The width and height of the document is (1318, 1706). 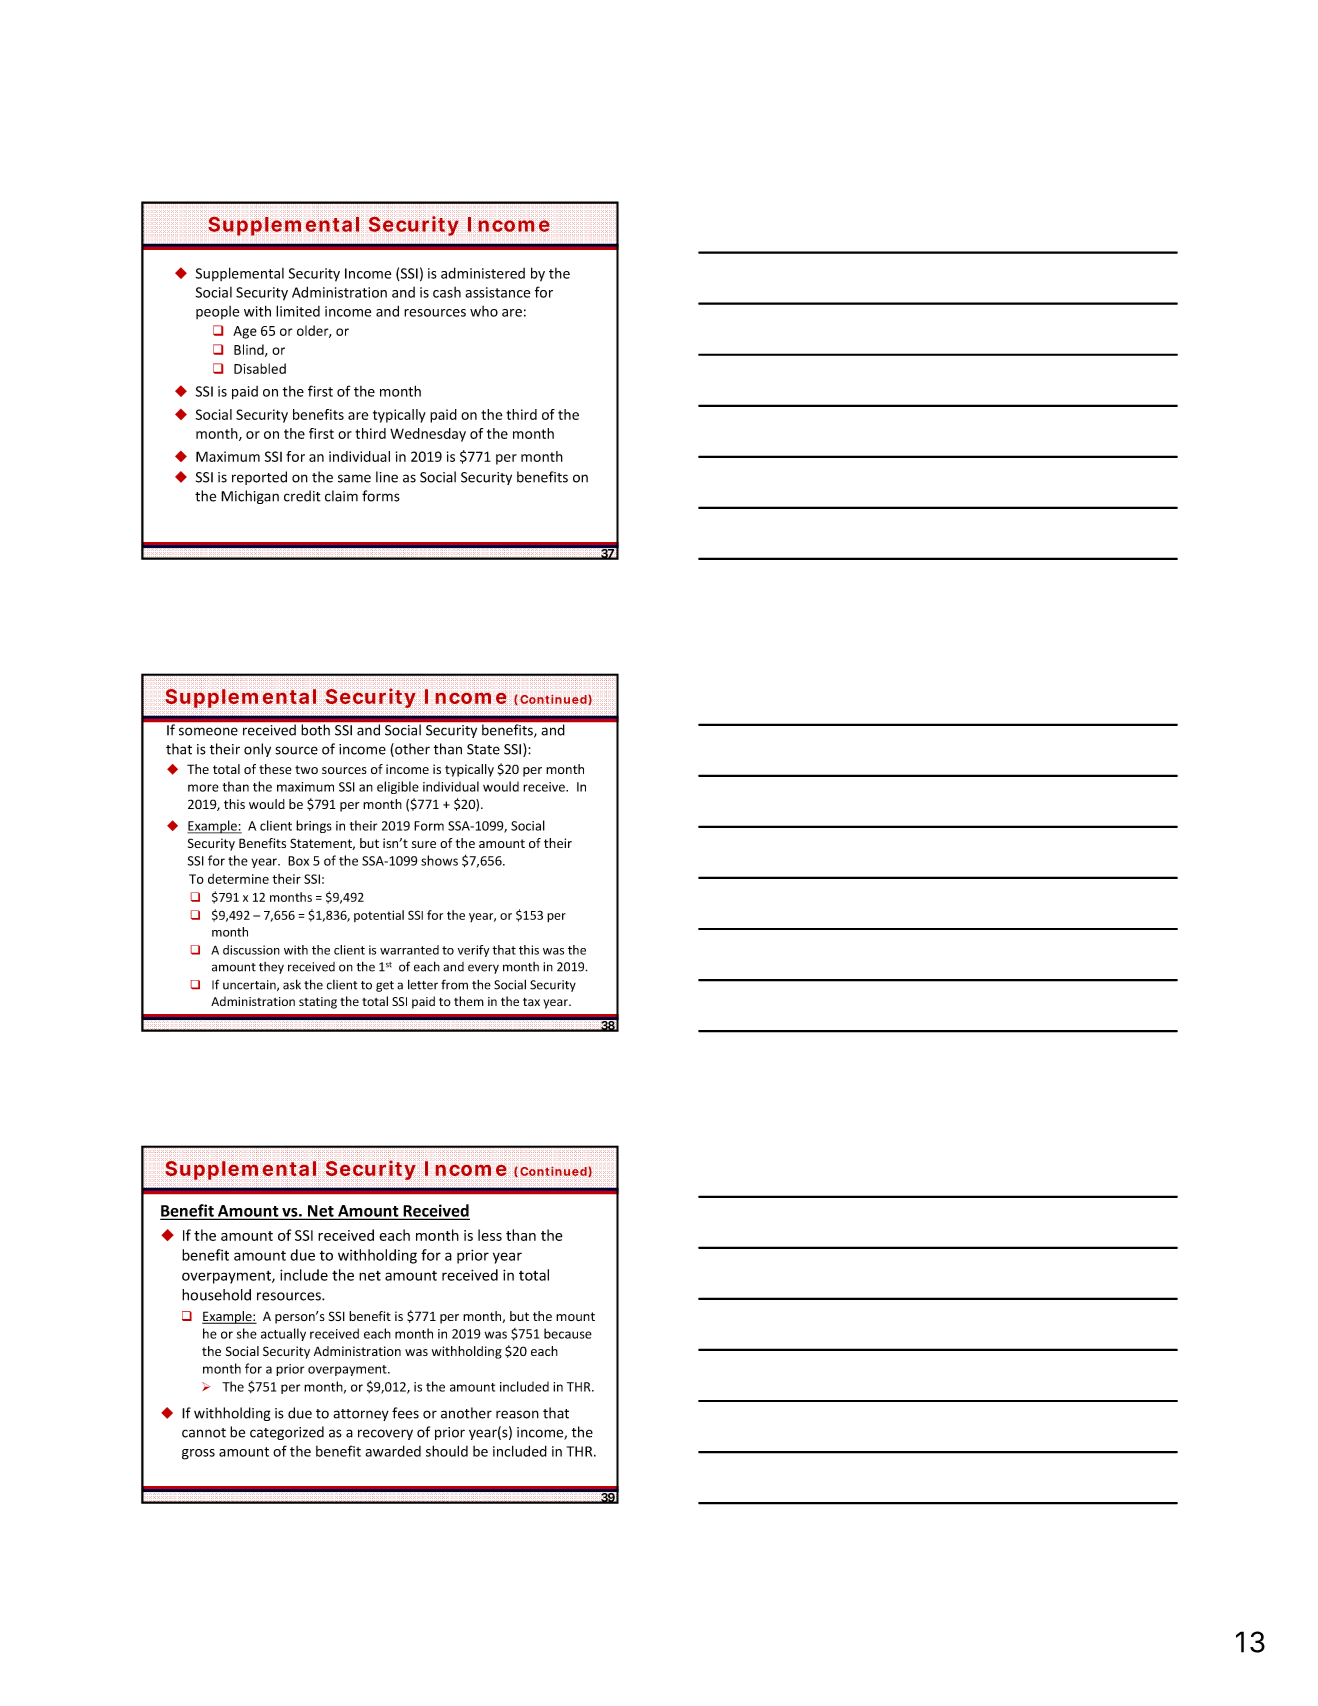 I want to click on eligible, so click(x=398, y=787).
